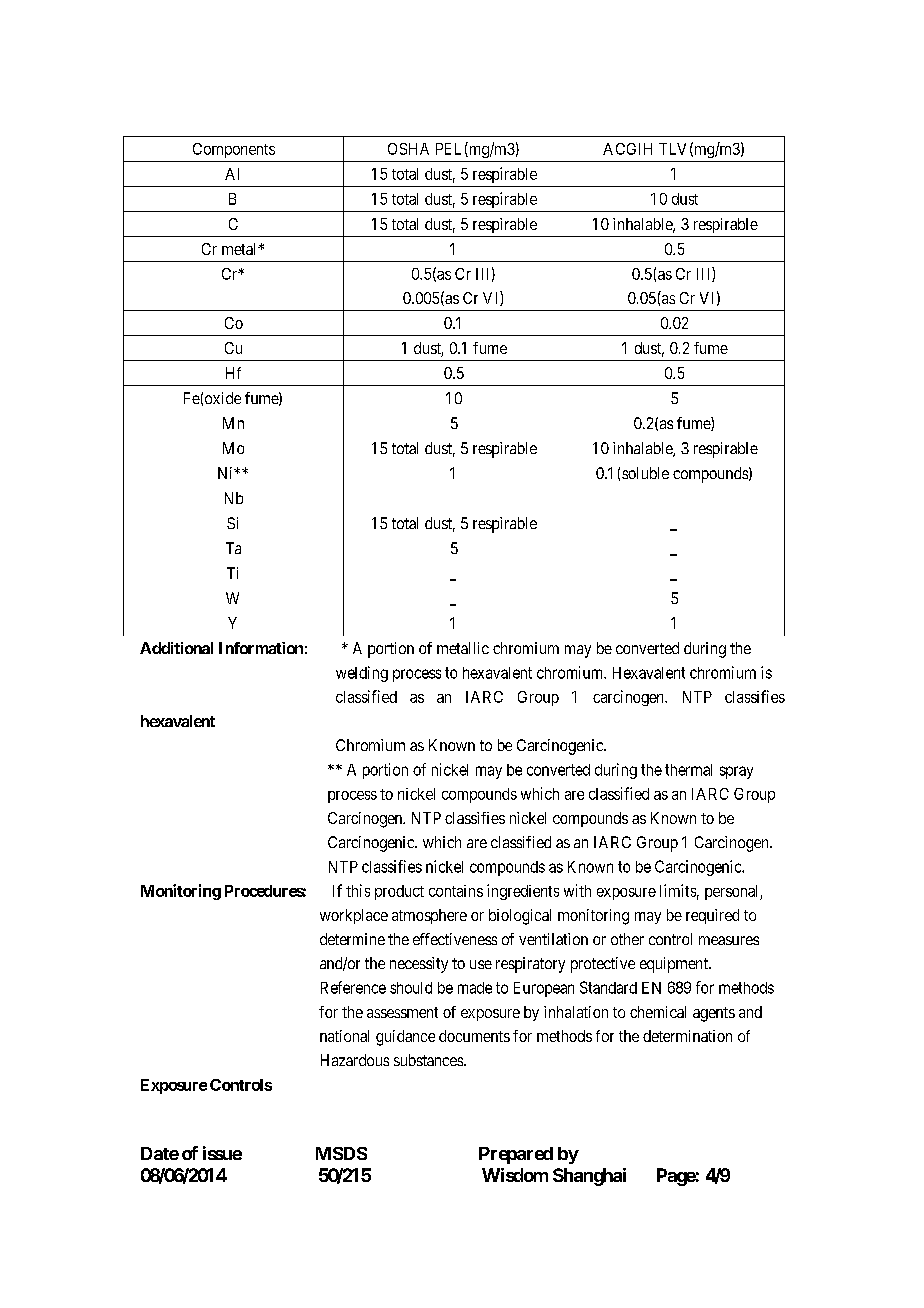 The width and height of the document is (924, 1308). I want to click on OSHA, so click(408, 149).
